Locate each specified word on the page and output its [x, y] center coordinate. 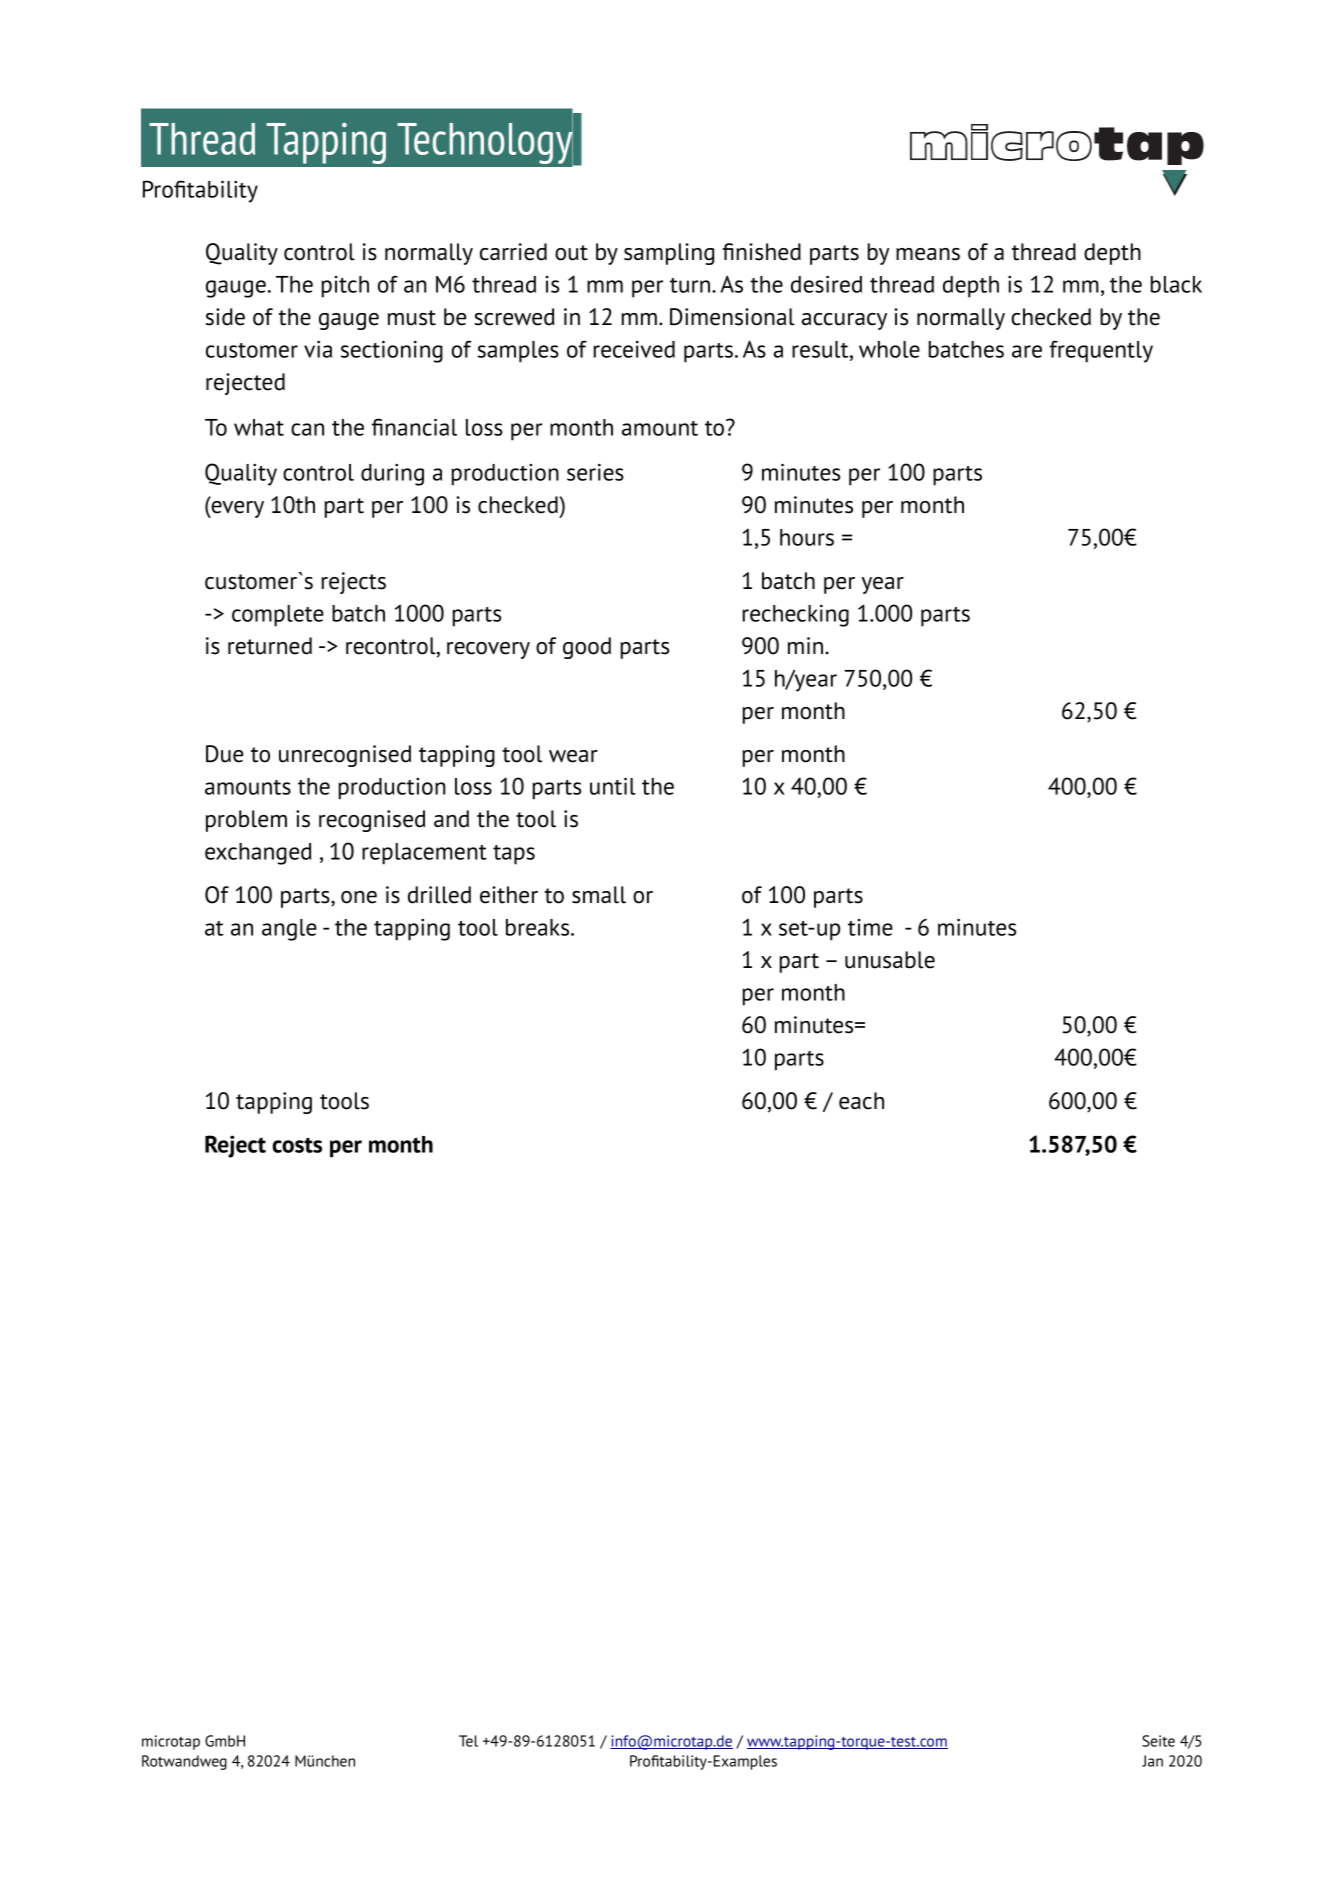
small [599, 895]
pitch [345, 287]
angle [289, 930]
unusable [890, 960]
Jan [1152, 1761]
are [1027, 351]
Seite [1158, 1741]
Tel [468, 1741]
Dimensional [732, 317]
